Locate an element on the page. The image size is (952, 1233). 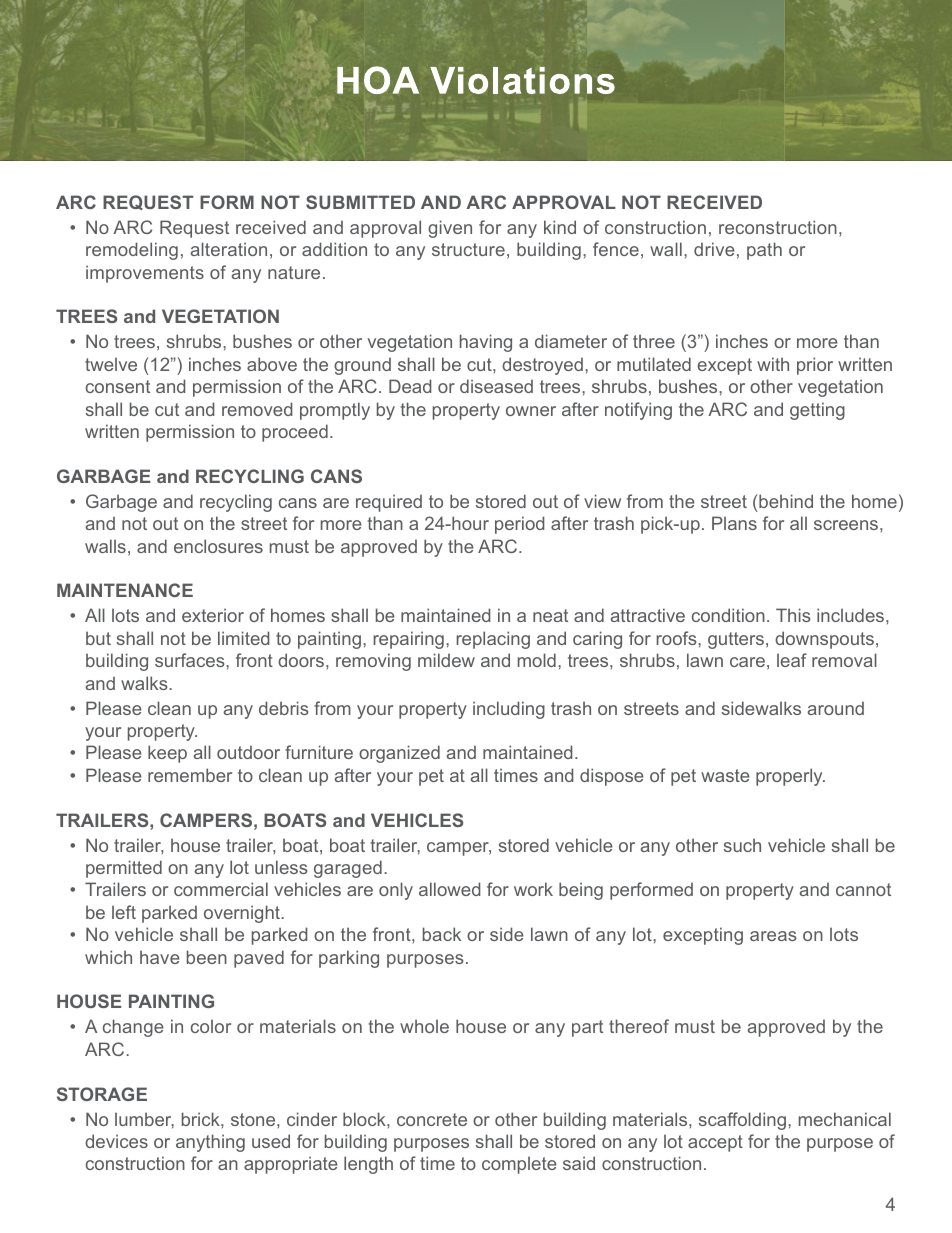
given is located at coordinates (450, 229).
